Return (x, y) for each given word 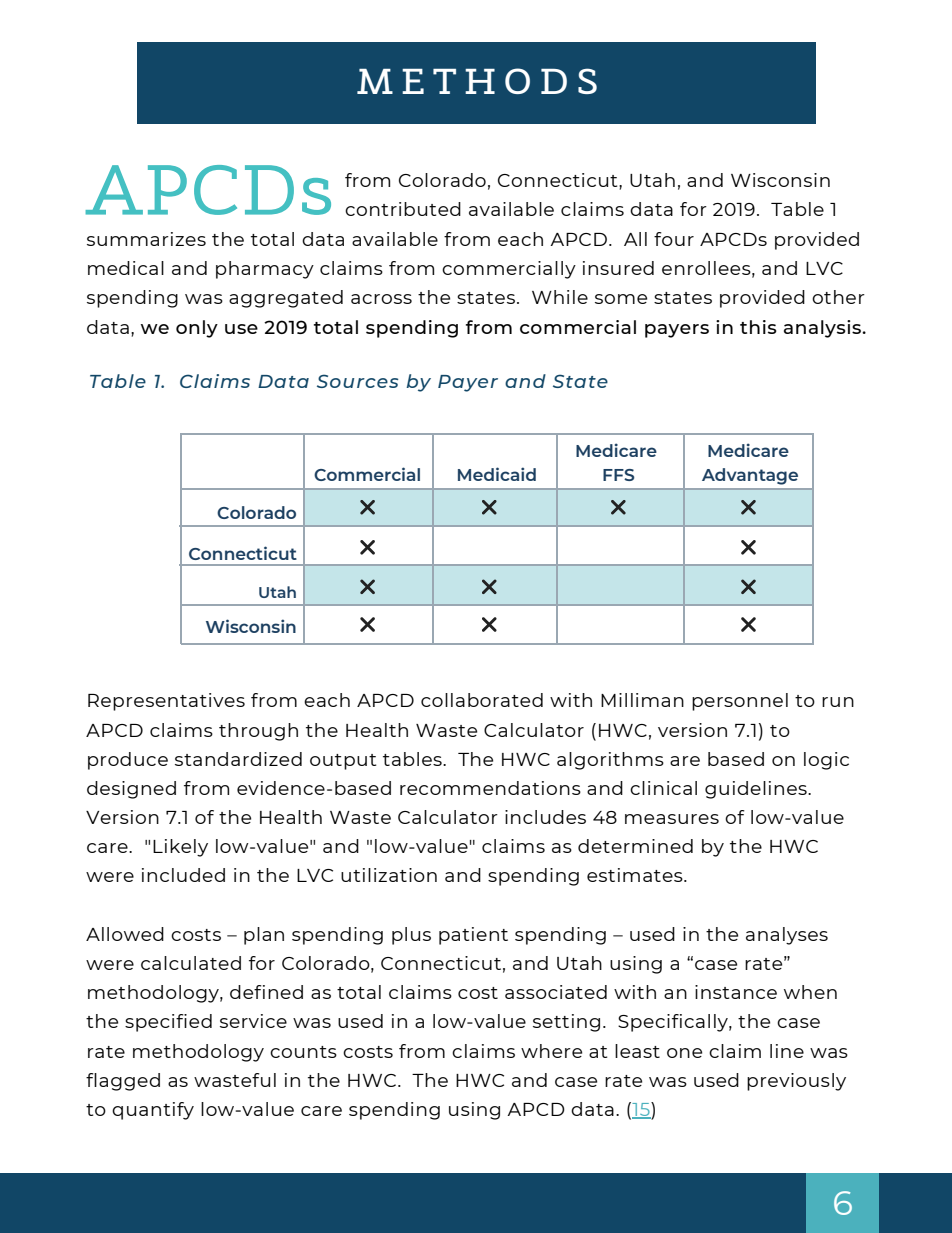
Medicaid (497, 474)
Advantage (750, 476)
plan (264, 936)
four (674, 239)
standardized (238, 759)
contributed (403, 209)
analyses (787, 936)
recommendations (490, 788)
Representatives (166, 702)
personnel (740, 702)
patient (473, 936)
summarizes (146, 239)
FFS (618, 475)
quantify (153, 1111)
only (197, 329)
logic (826, 761)
